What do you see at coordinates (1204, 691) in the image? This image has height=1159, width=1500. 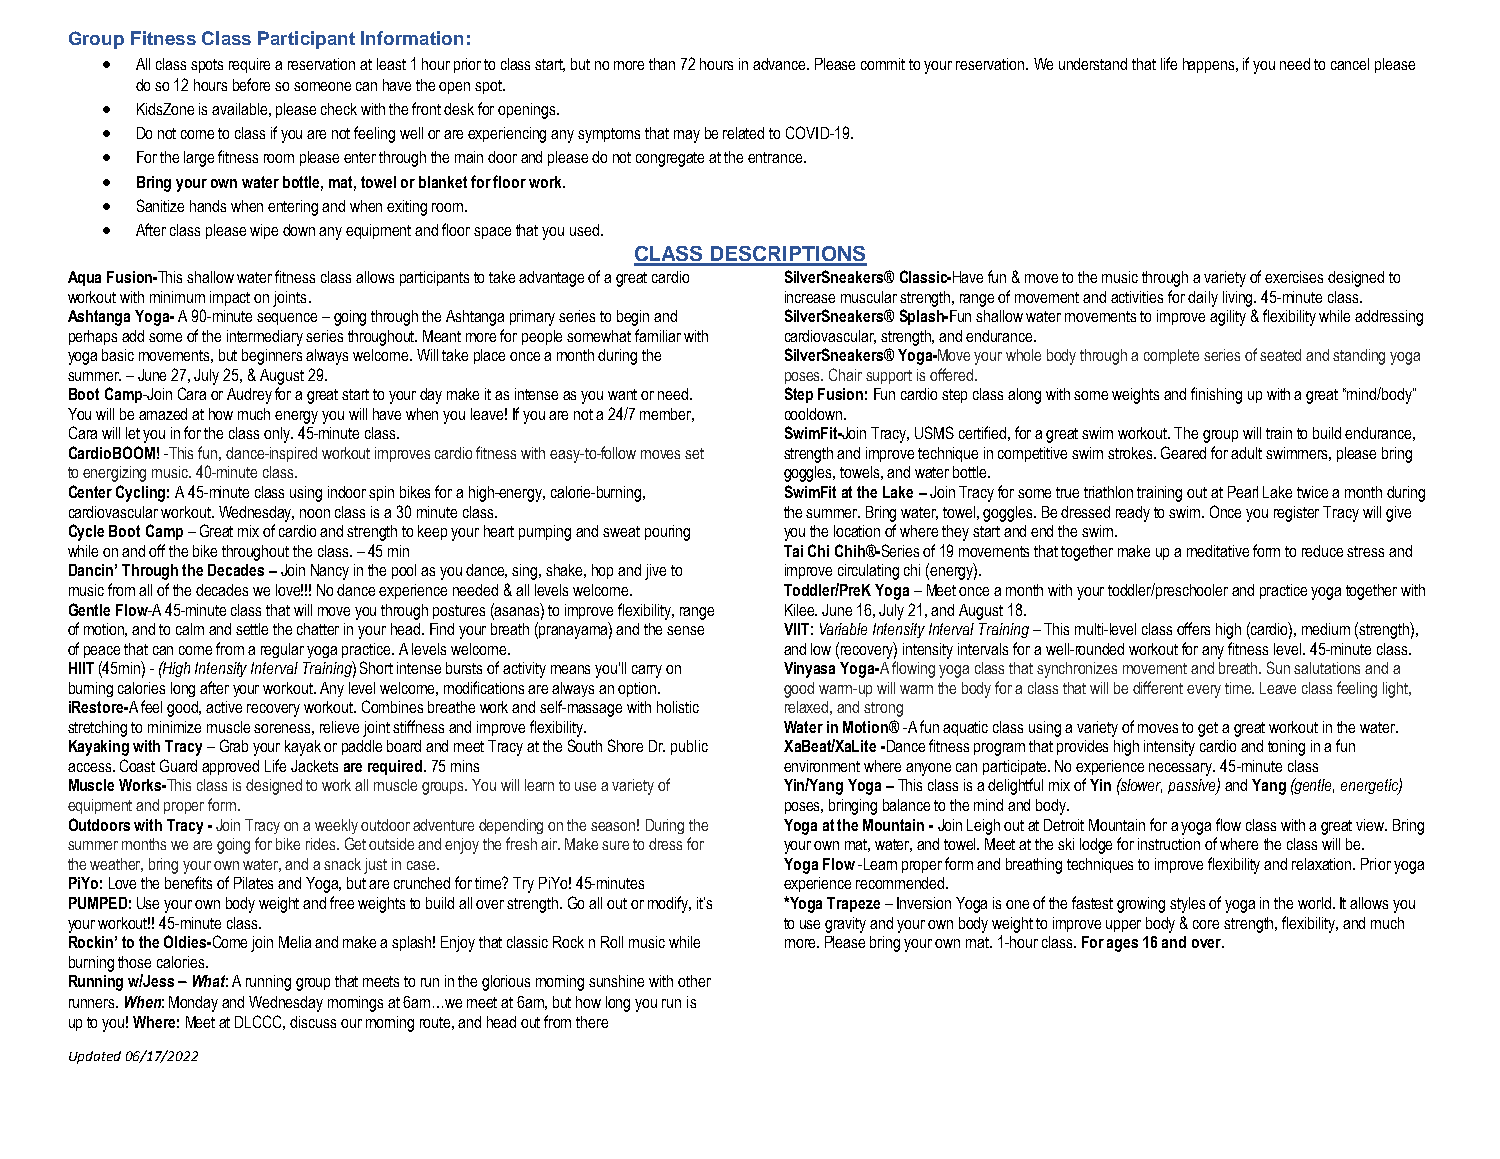 I see `every` at bounding box center [1204, 691].
